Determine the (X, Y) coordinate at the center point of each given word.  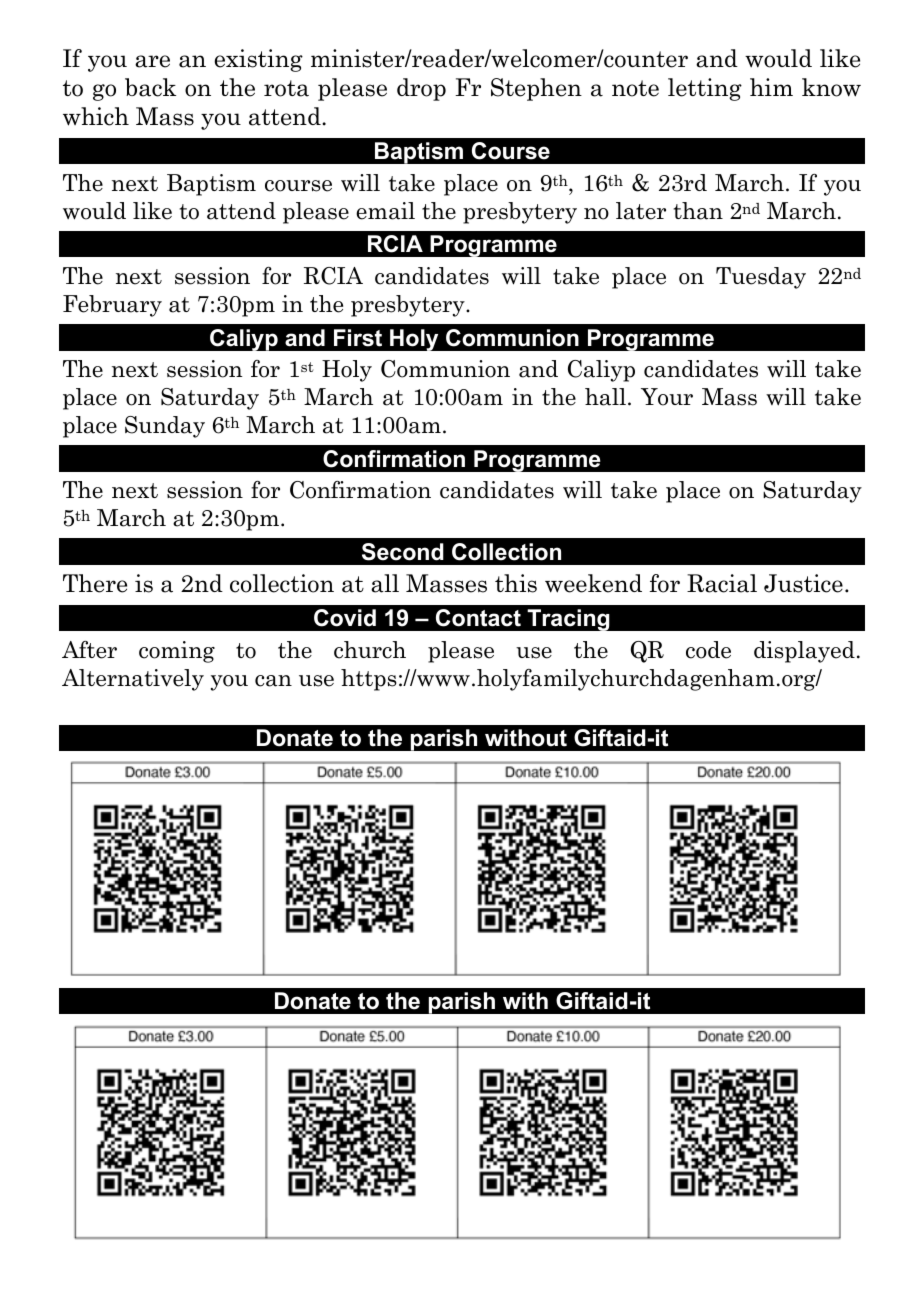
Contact (478, 618)
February (112, 306)
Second (403, 552)
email (385, 211)
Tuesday (761, 278)
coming (177, 652)
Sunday (165, 427)
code (708, 650)
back (150, 87)
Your (667, 397)
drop (421, 89)
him (771, 87)
